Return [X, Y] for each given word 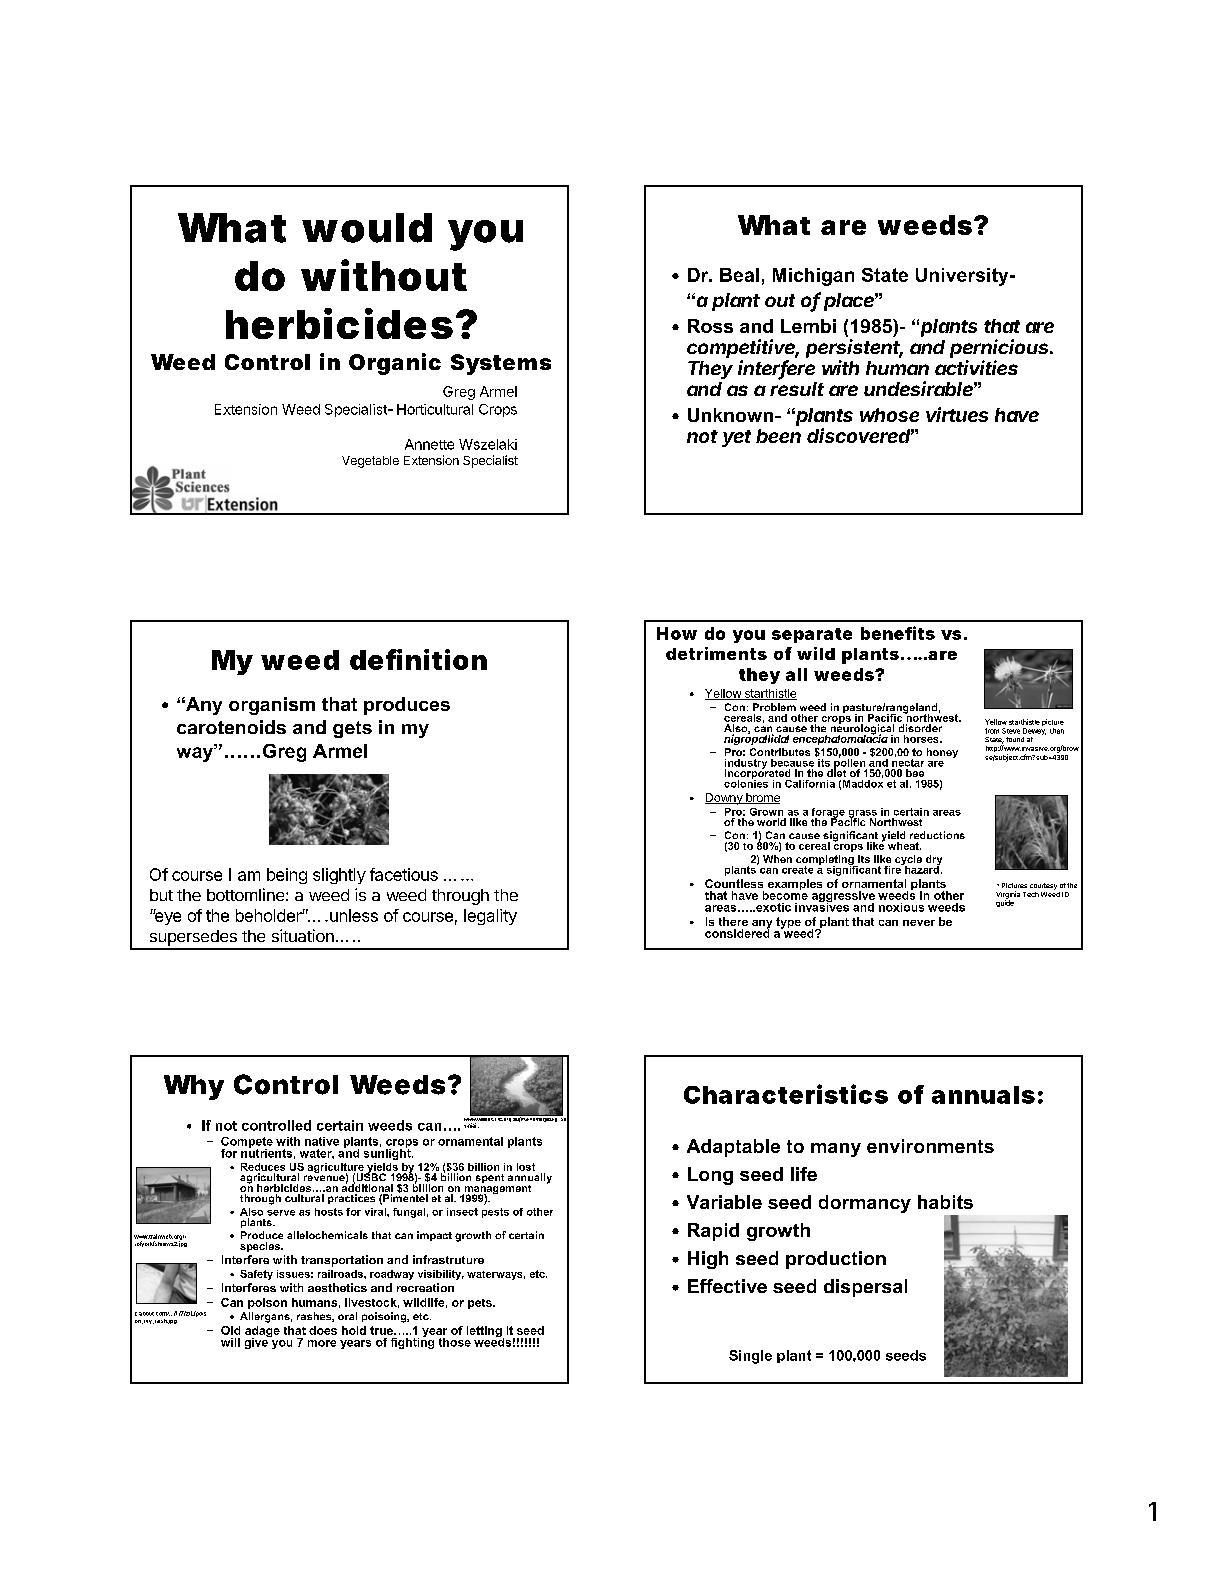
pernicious [1001, 350]
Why [194, 1087]
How [677, 633]
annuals [983, 1095]
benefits [898, 633]
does [323, 1330]
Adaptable [733, 1148]
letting [485, 1333]
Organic [395, 364]
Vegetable [370, 462]
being [287, 876]
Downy [725, 799]
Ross [710, 326]
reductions [937, 835]
